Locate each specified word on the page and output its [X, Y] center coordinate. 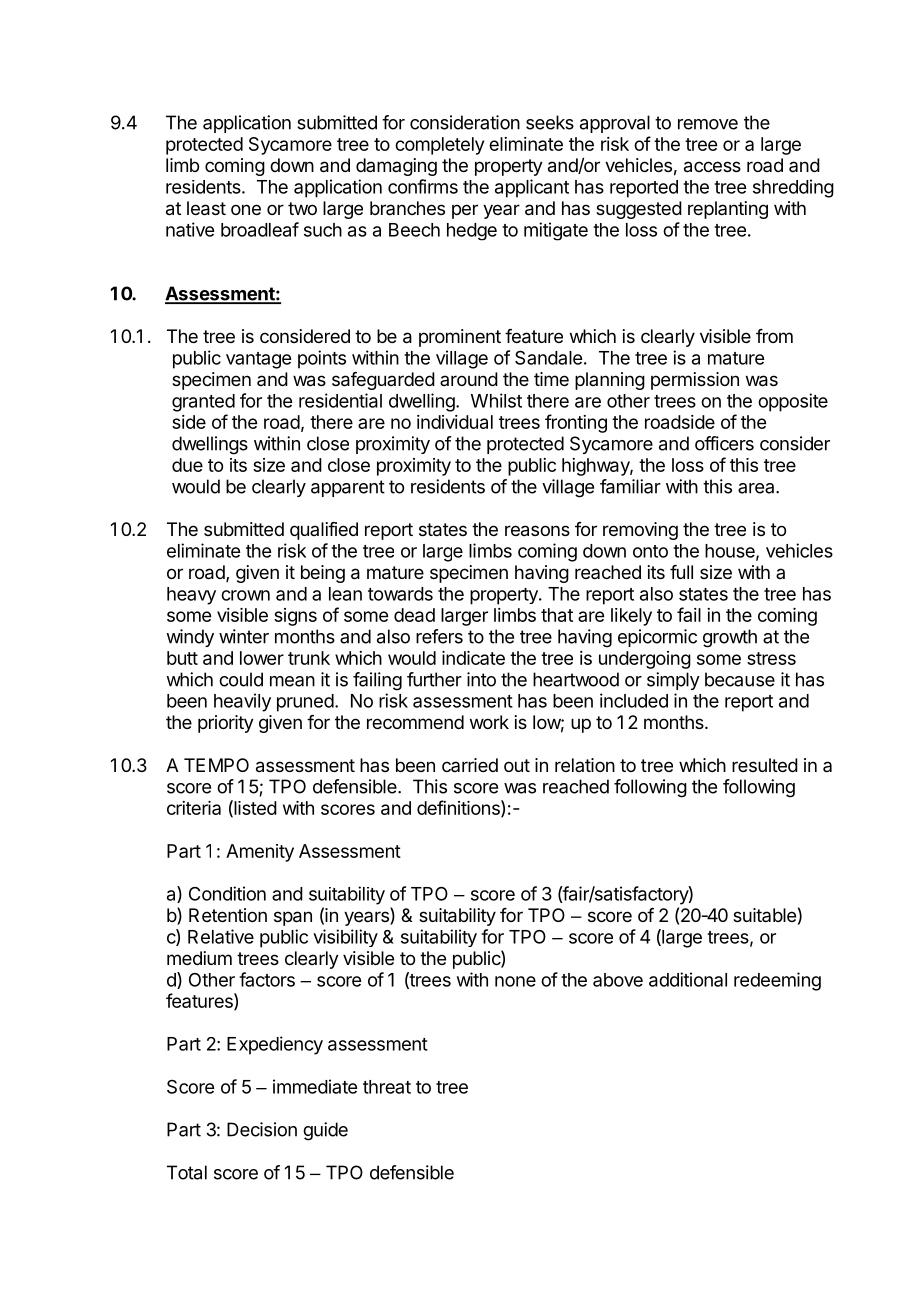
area [757, 488]
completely [439, 146]
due [187, 465]
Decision [262, 1129]
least [206, 208]
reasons [537, 531]
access [712, 167]
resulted [765, 765]
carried [470, 765]
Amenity [260, 853]
